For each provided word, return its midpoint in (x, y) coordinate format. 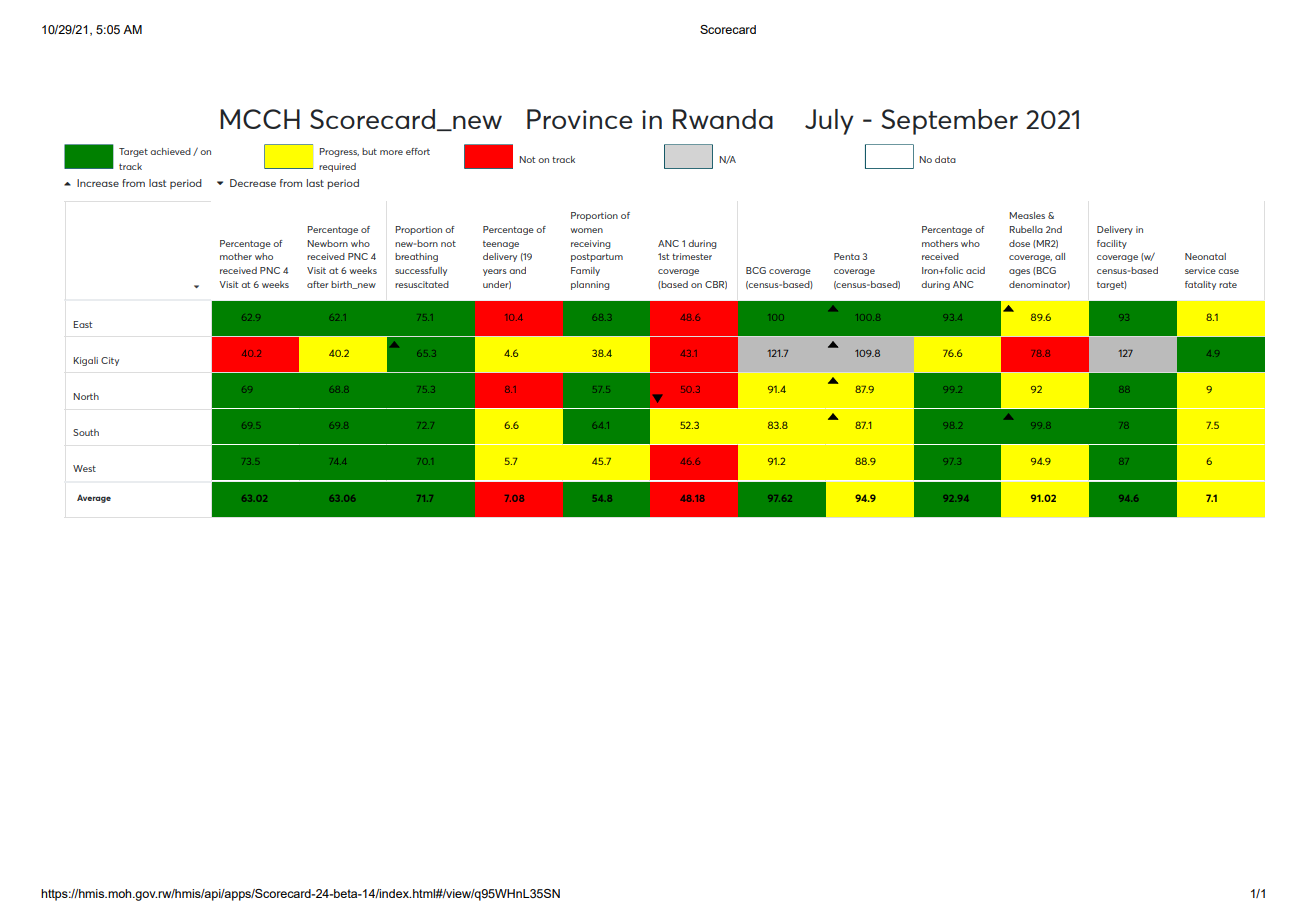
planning (590, 285)
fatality (1200, 285)
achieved (170, 151)
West (84, 468)
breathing (416, 257)
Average (94, 498)
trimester (692, 256)
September (950, 122)
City (110, 361)
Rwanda (723, 119)
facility (1112, 244)
